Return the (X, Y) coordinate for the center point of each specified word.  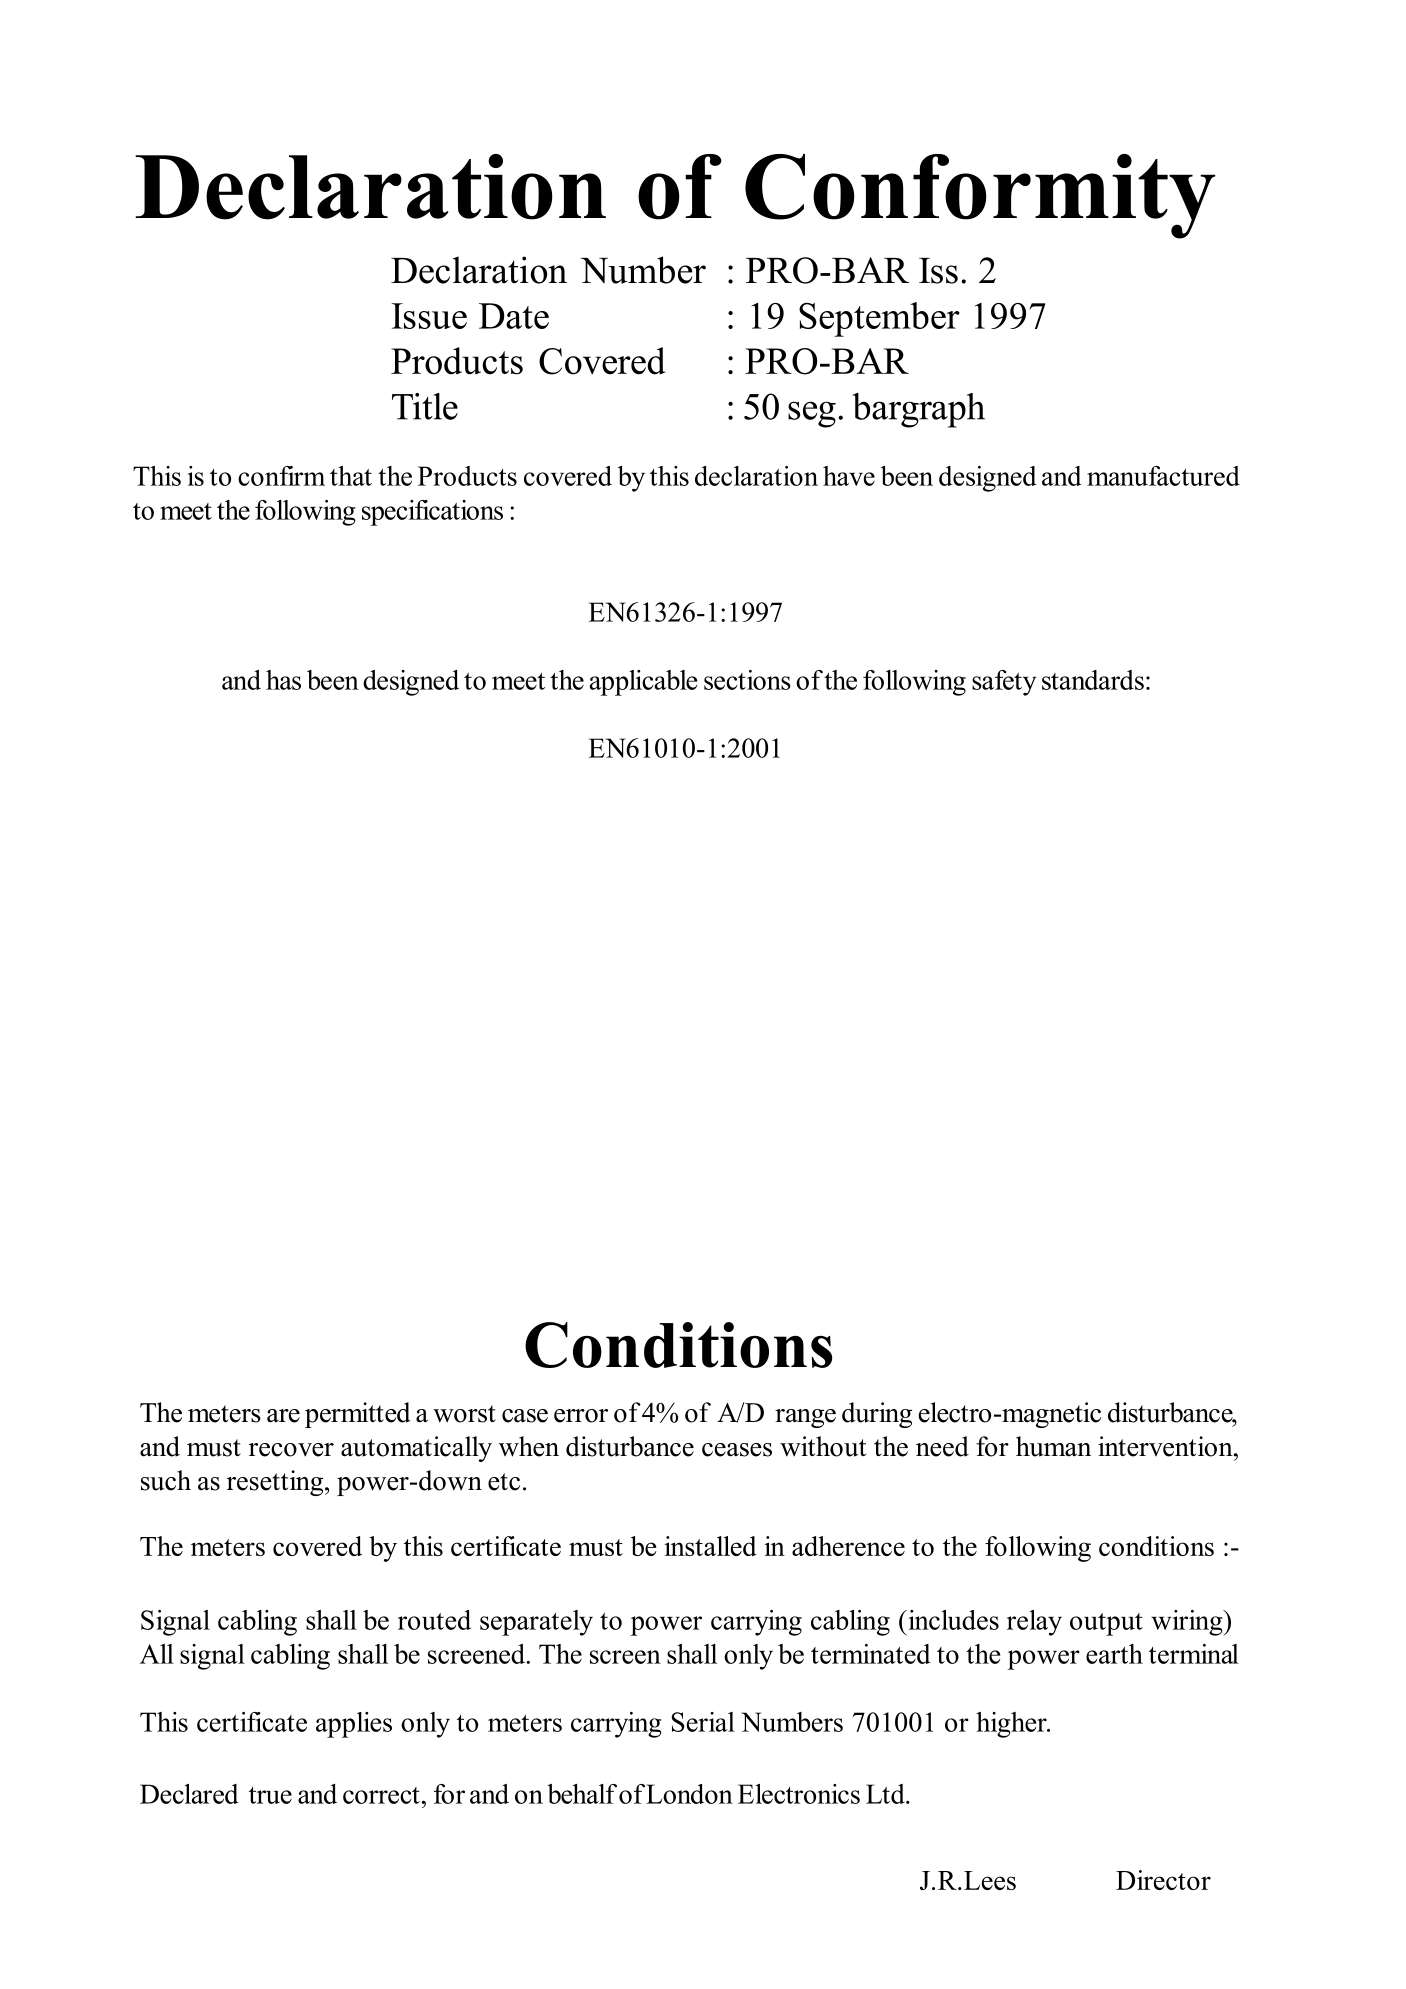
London (689, 1794)
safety (1004, 683)
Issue (429, 316)
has (283, 680)
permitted (358, 1415)
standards (1093, 680)
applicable (643, 683)
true (270, 1795)
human (1053, 1446)
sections (747, 680)
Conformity (980, 196)
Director (1163, 1880)
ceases (737, 1450)
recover (291, 1450)
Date (514, 316)
